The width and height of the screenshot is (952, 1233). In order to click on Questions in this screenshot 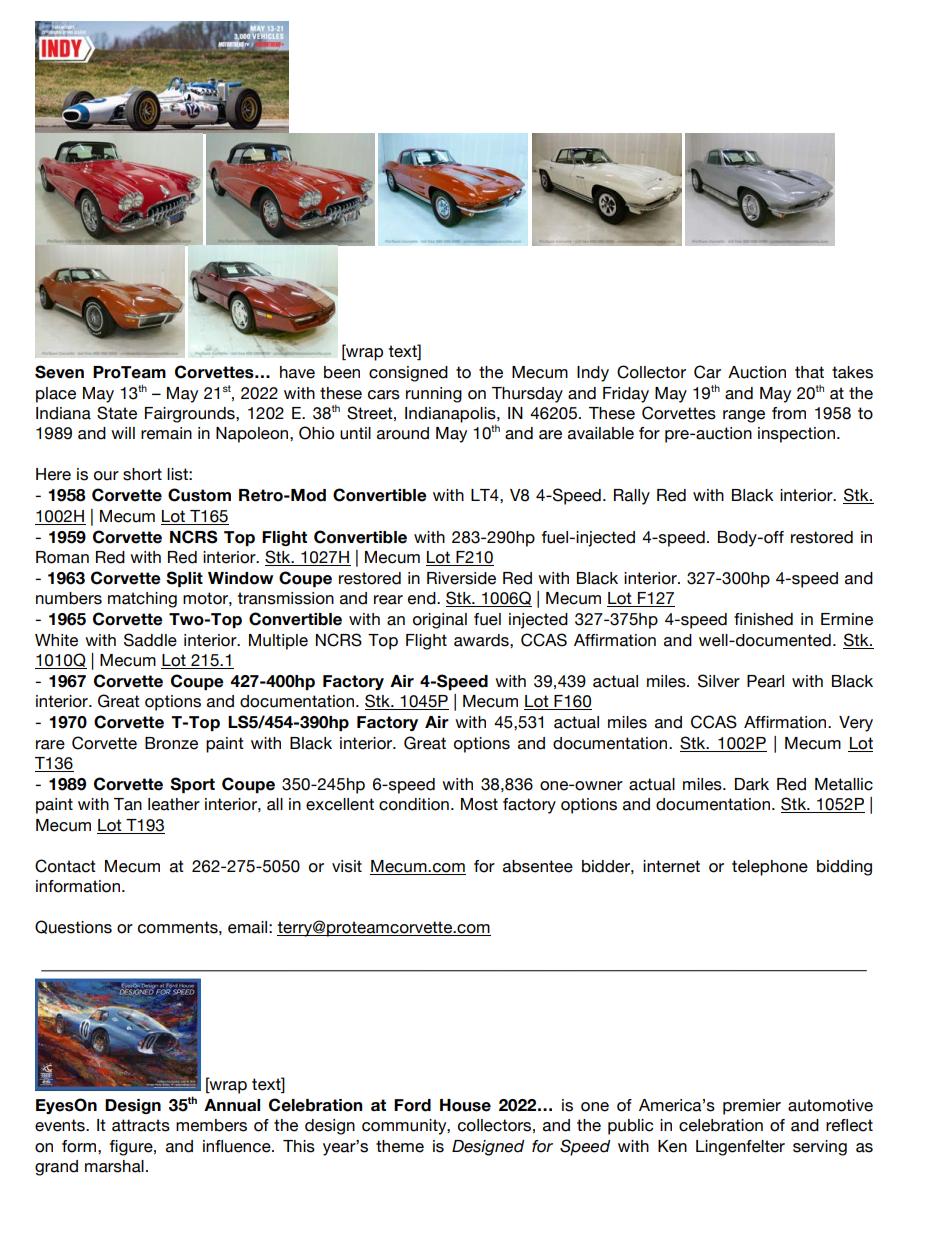, I will do `click(73, 927)`.
